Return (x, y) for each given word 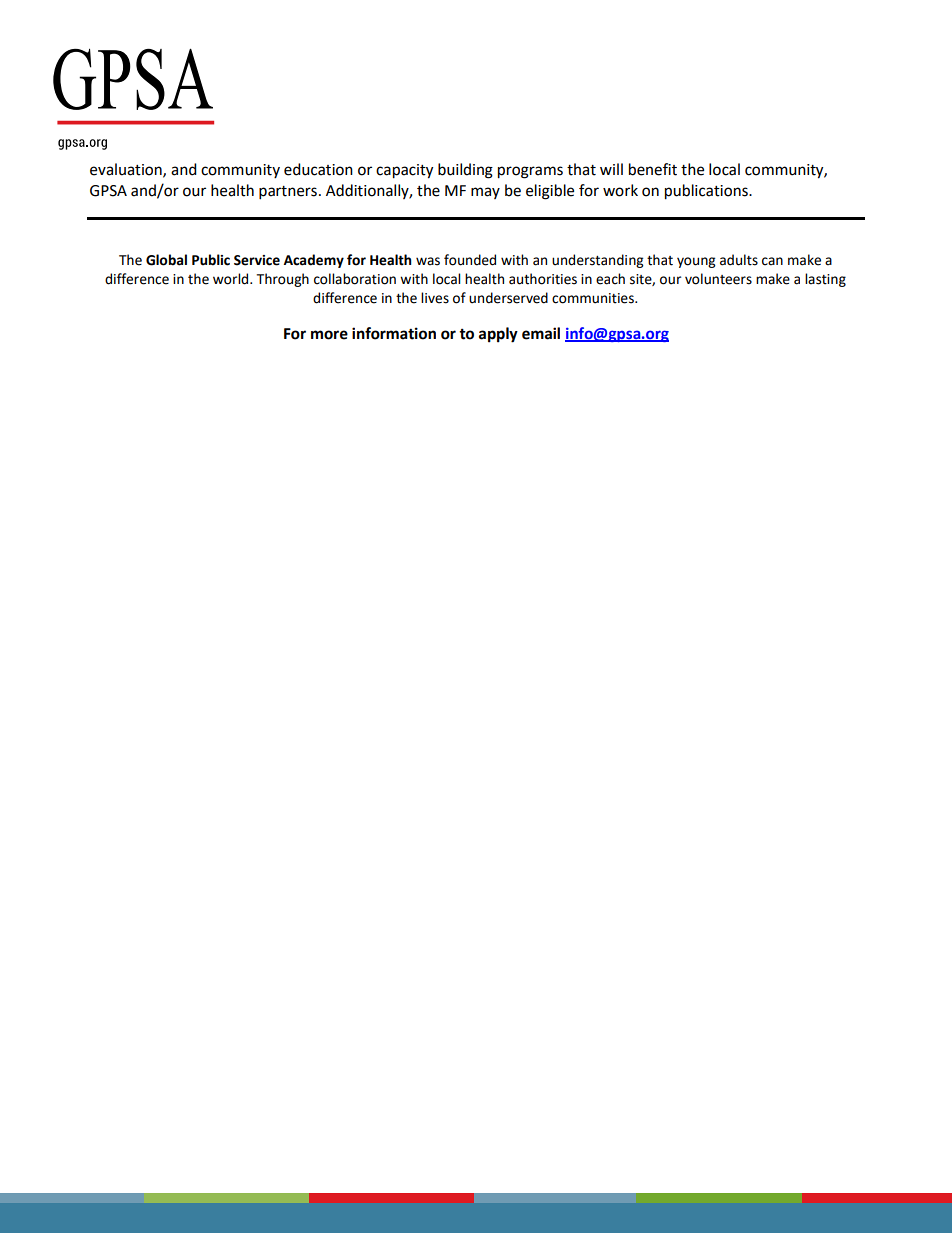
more (329, 335)
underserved (508, 298)
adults (739, 260)
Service (257, 260)
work (620, 190)
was (428, 261)
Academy (314, 261)
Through (283, 280)
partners (288, 193)
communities (594, 298)
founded (470, 260)
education (318, 169)
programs (530, 172)
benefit (653, 169)
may (485, 193)
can (772, 261)
